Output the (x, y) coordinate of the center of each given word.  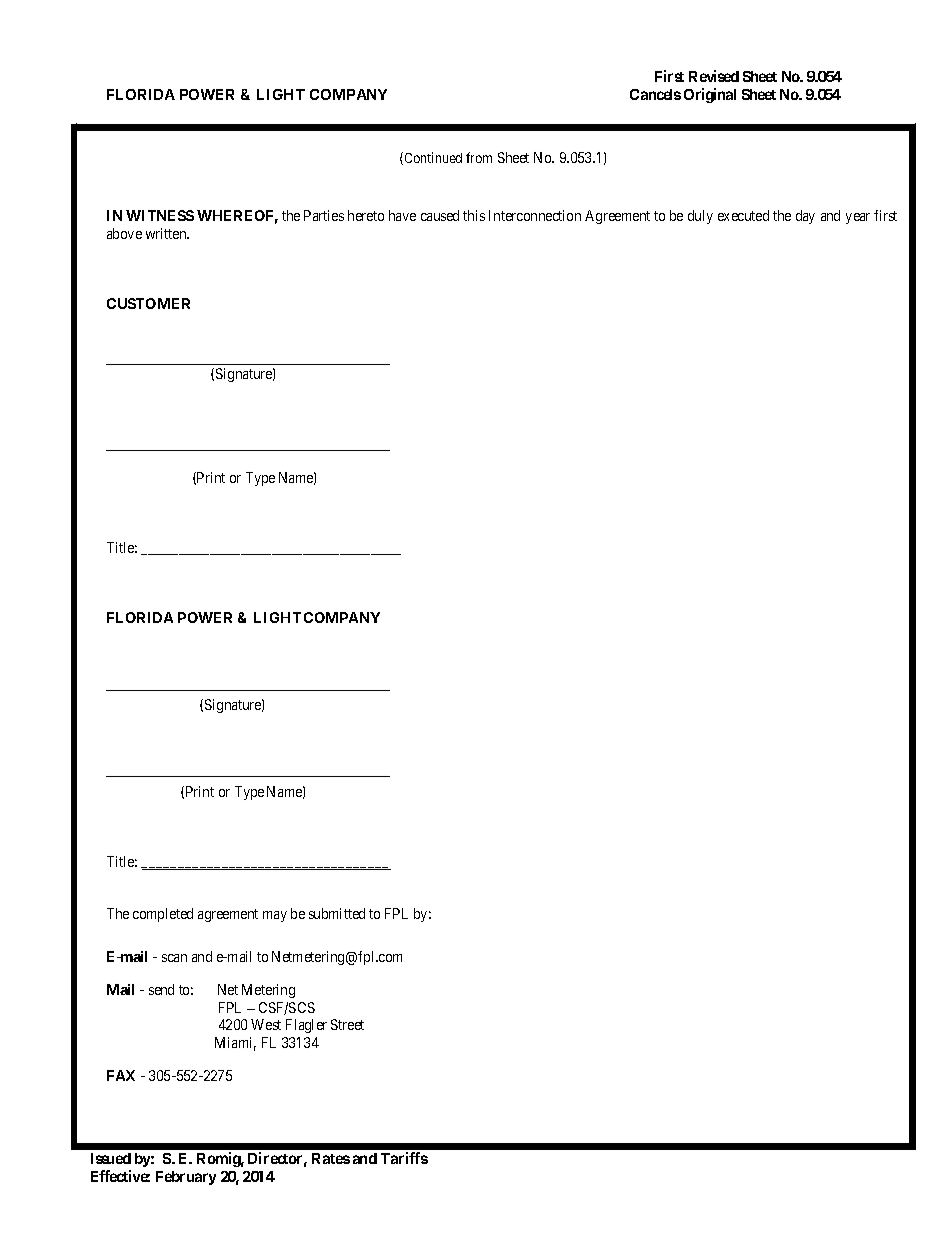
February (186, 1178)
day (805, 217)
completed (163, 915)
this (474, 215)
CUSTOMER (148, 303)
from (479, 157)
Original (710, 95)
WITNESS (160, 215)
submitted (337, 913)
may (275, 916)
